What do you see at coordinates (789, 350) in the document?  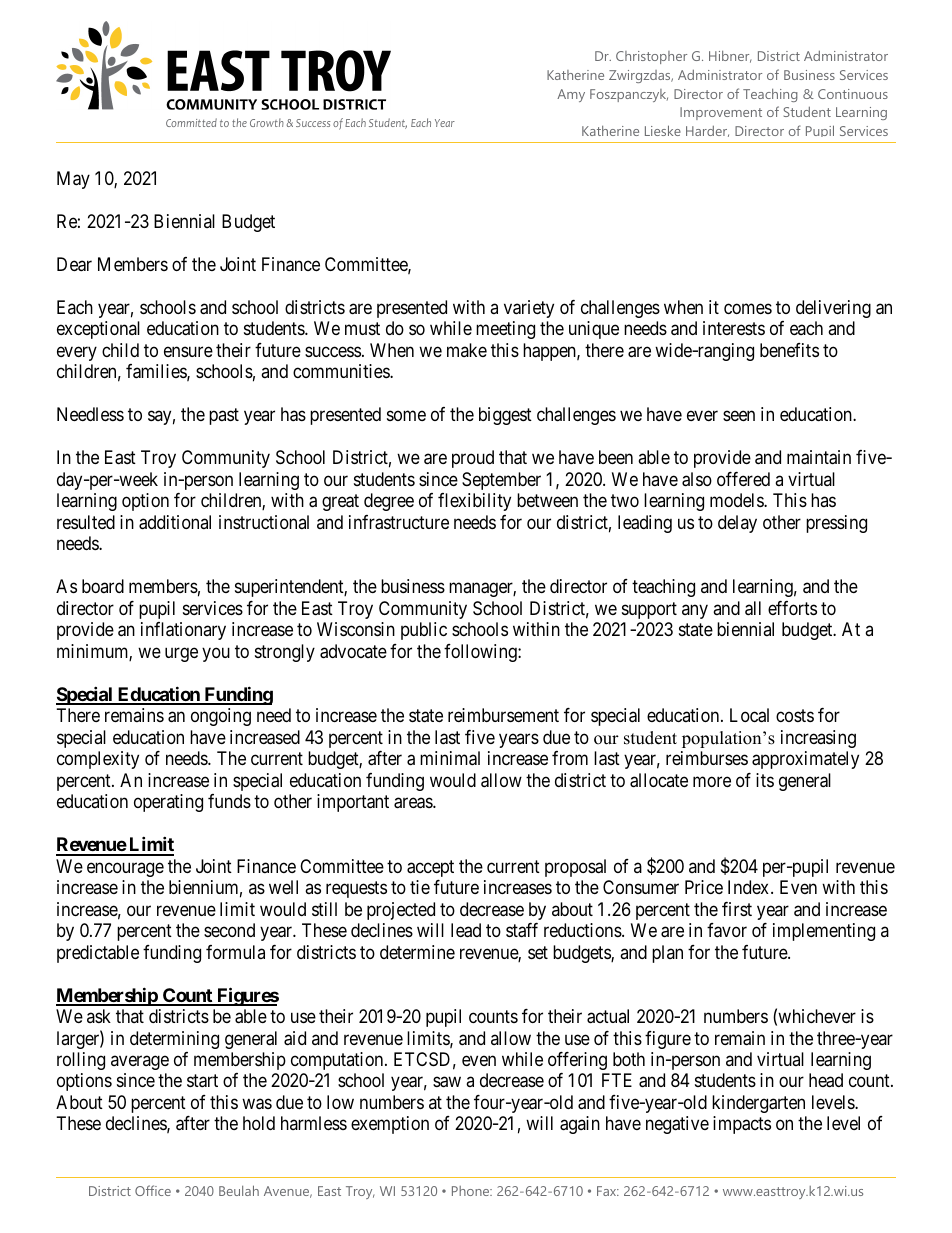 I see `benefits` at bounding box center [789, 350].
